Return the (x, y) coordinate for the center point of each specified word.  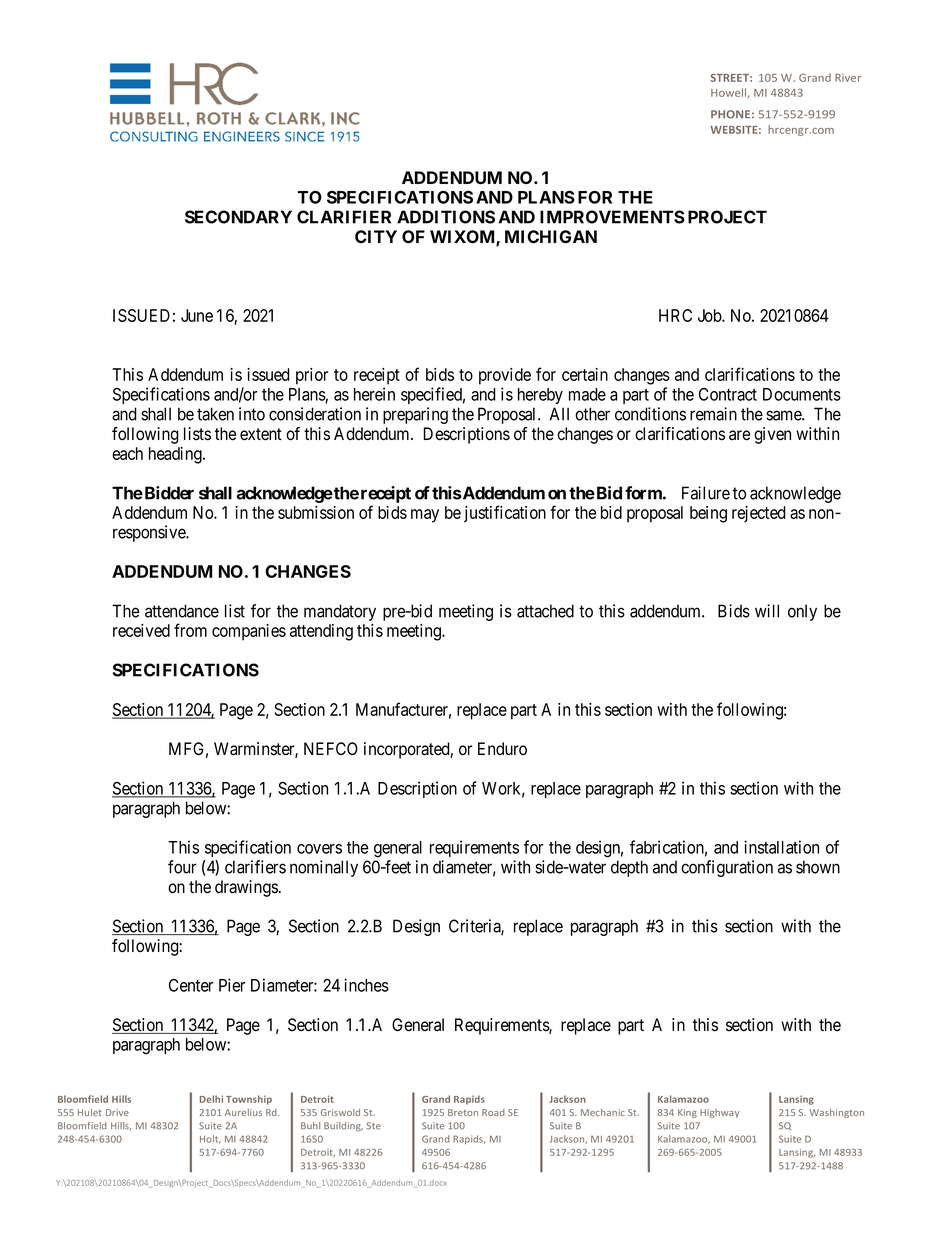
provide (505, 376)
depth (629, 868)
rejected (759, 514)
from (190, 630)
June (197, 315)
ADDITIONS (446, 217)
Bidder (168, 493)
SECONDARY (238, 217)
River (848, 78)
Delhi (211, 1099)
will (767, 611)
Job (710, 315)
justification (505, 513)
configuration (727, 868)
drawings (246, 888)
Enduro (502, 748)
